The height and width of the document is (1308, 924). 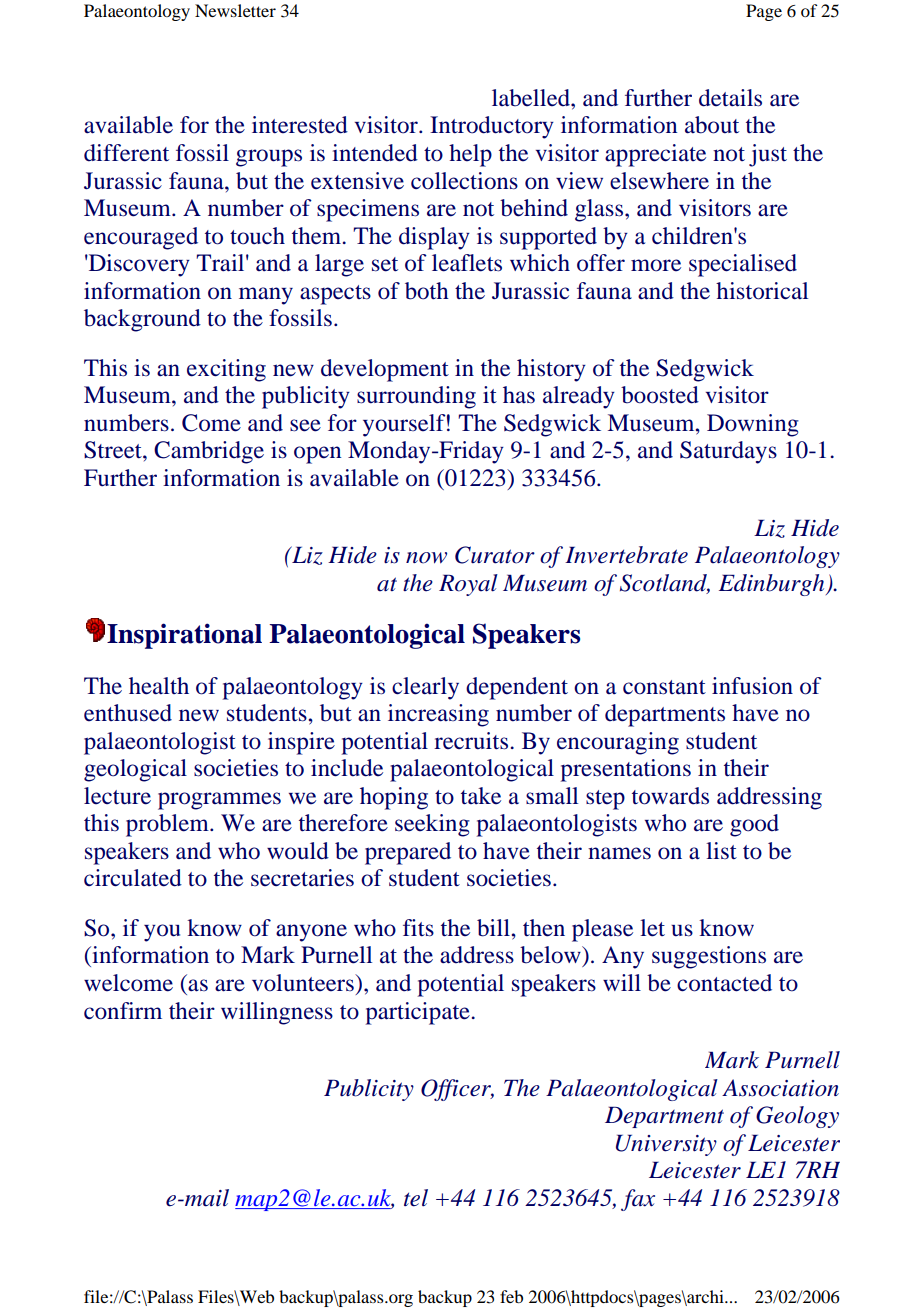 I want to click on details, so click(x=730, y=98).
